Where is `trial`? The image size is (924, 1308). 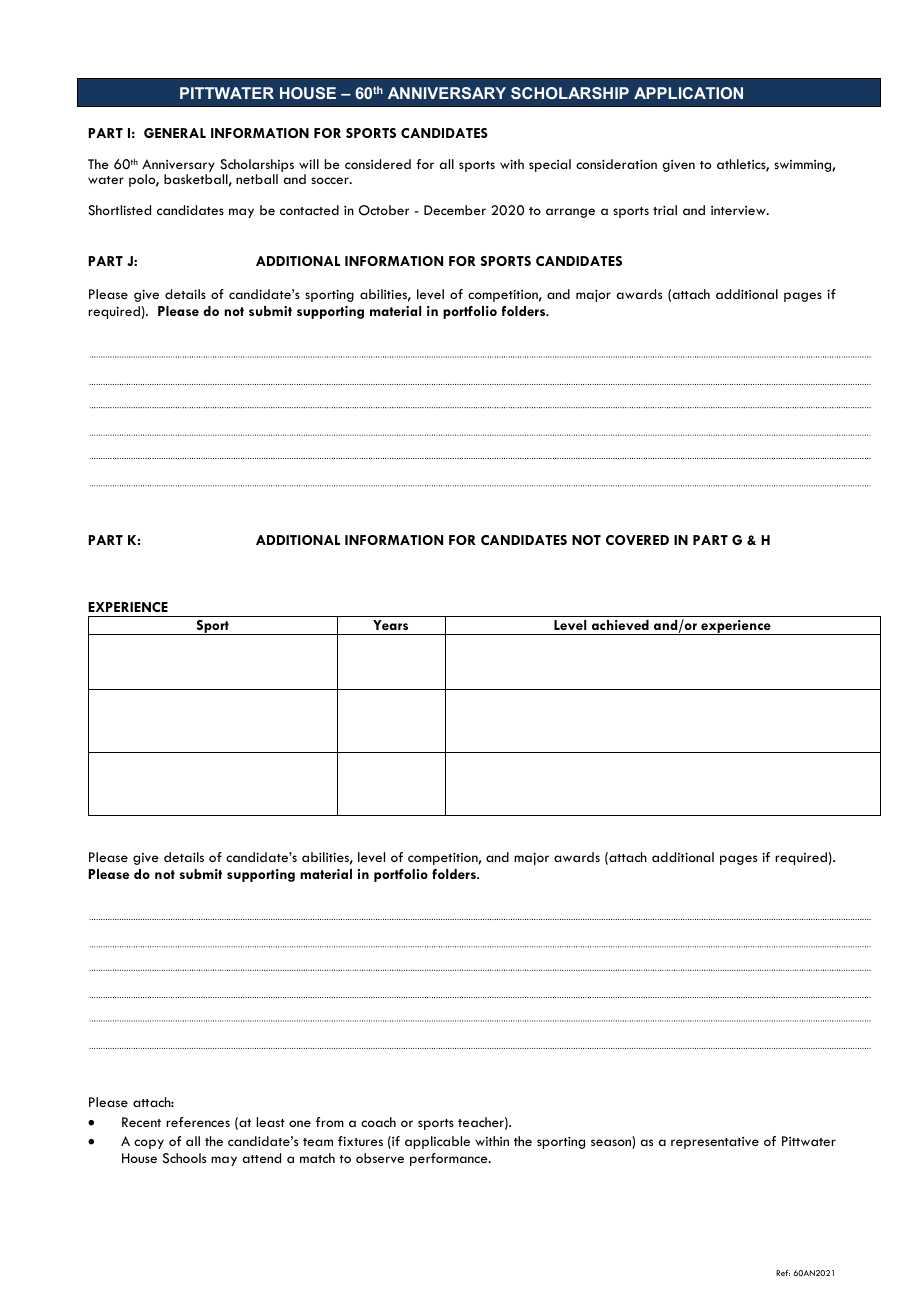 trial is located at coordinates (665, 210).
